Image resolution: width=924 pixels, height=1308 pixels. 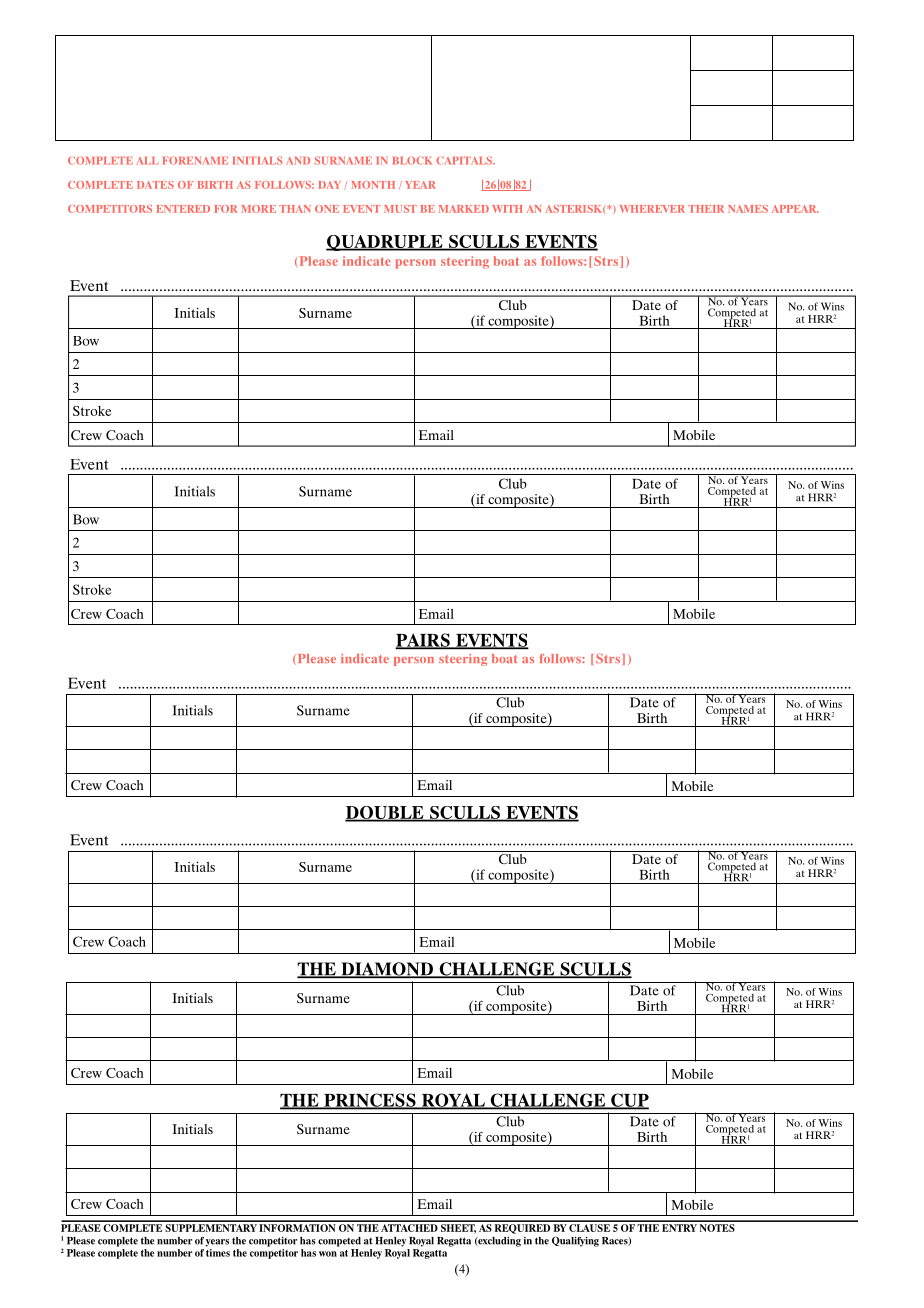 What do you see at coordinates (423, 641) in the screenshot?
I see `PAIRS` at bounding box center [423, 641].
